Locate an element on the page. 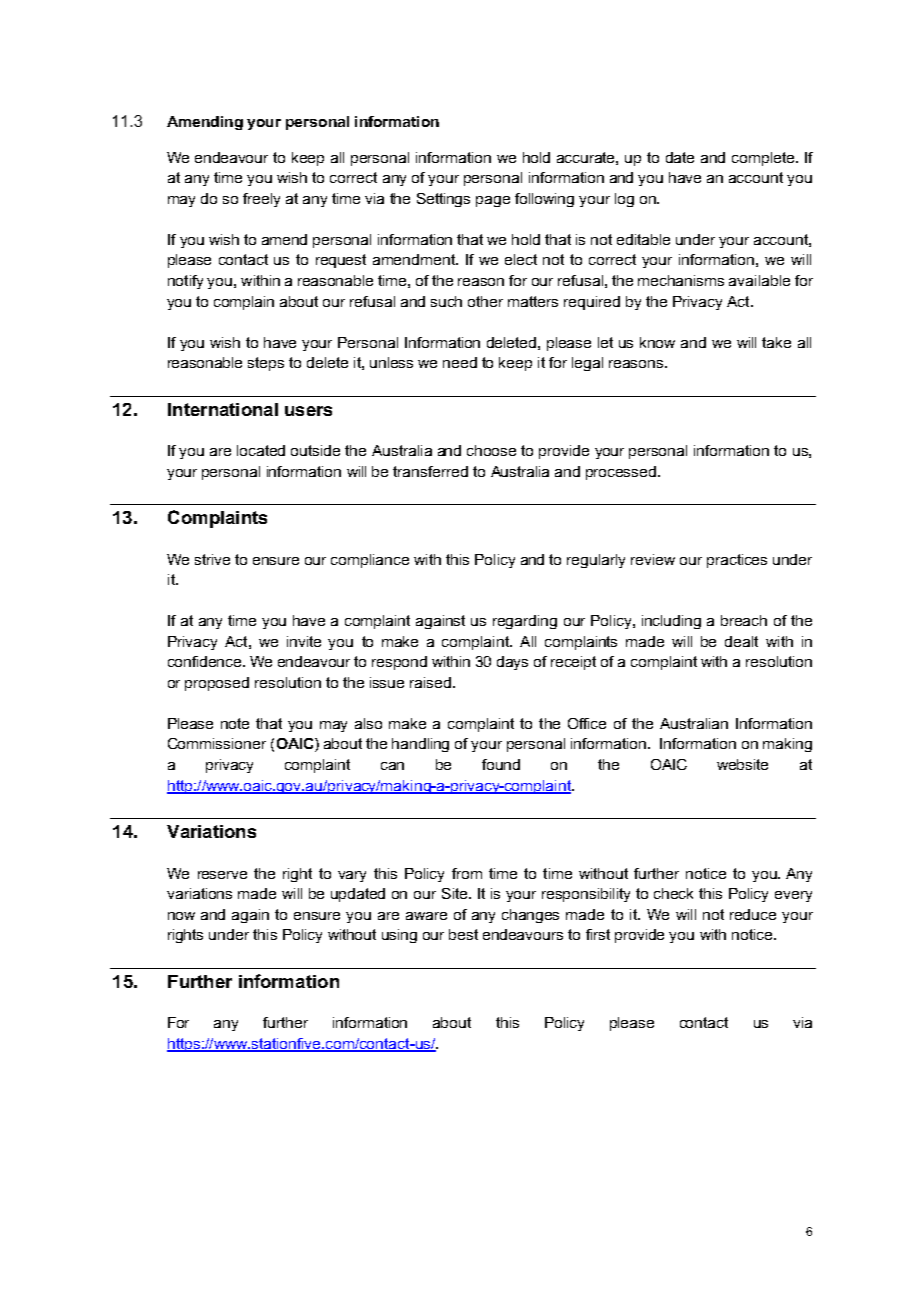 This page has height=1308, width=924. choose is located at coordinates (491, 450).
